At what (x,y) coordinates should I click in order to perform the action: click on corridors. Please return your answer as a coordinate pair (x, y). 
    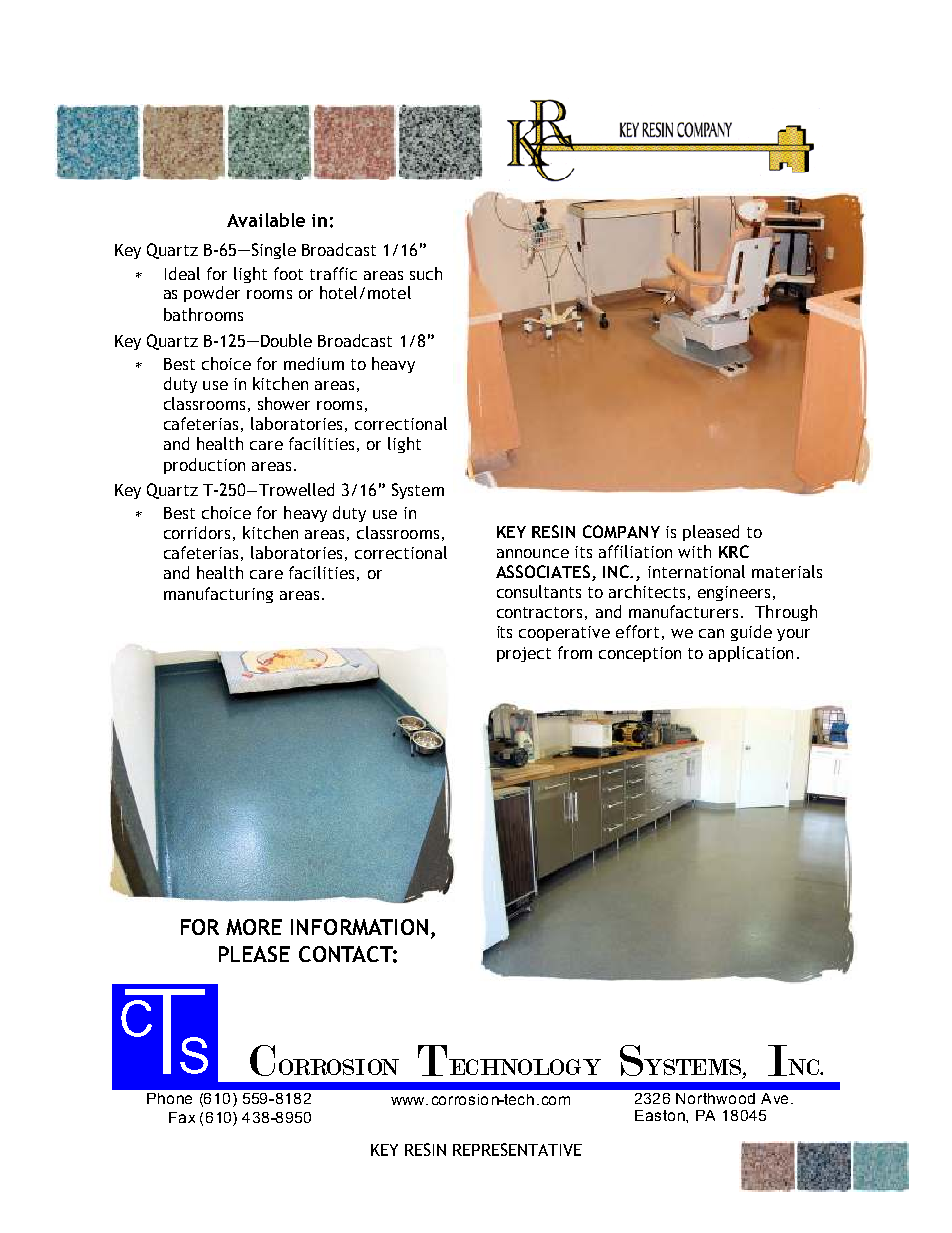
    Looking at the image, I should click on (197, 532).
